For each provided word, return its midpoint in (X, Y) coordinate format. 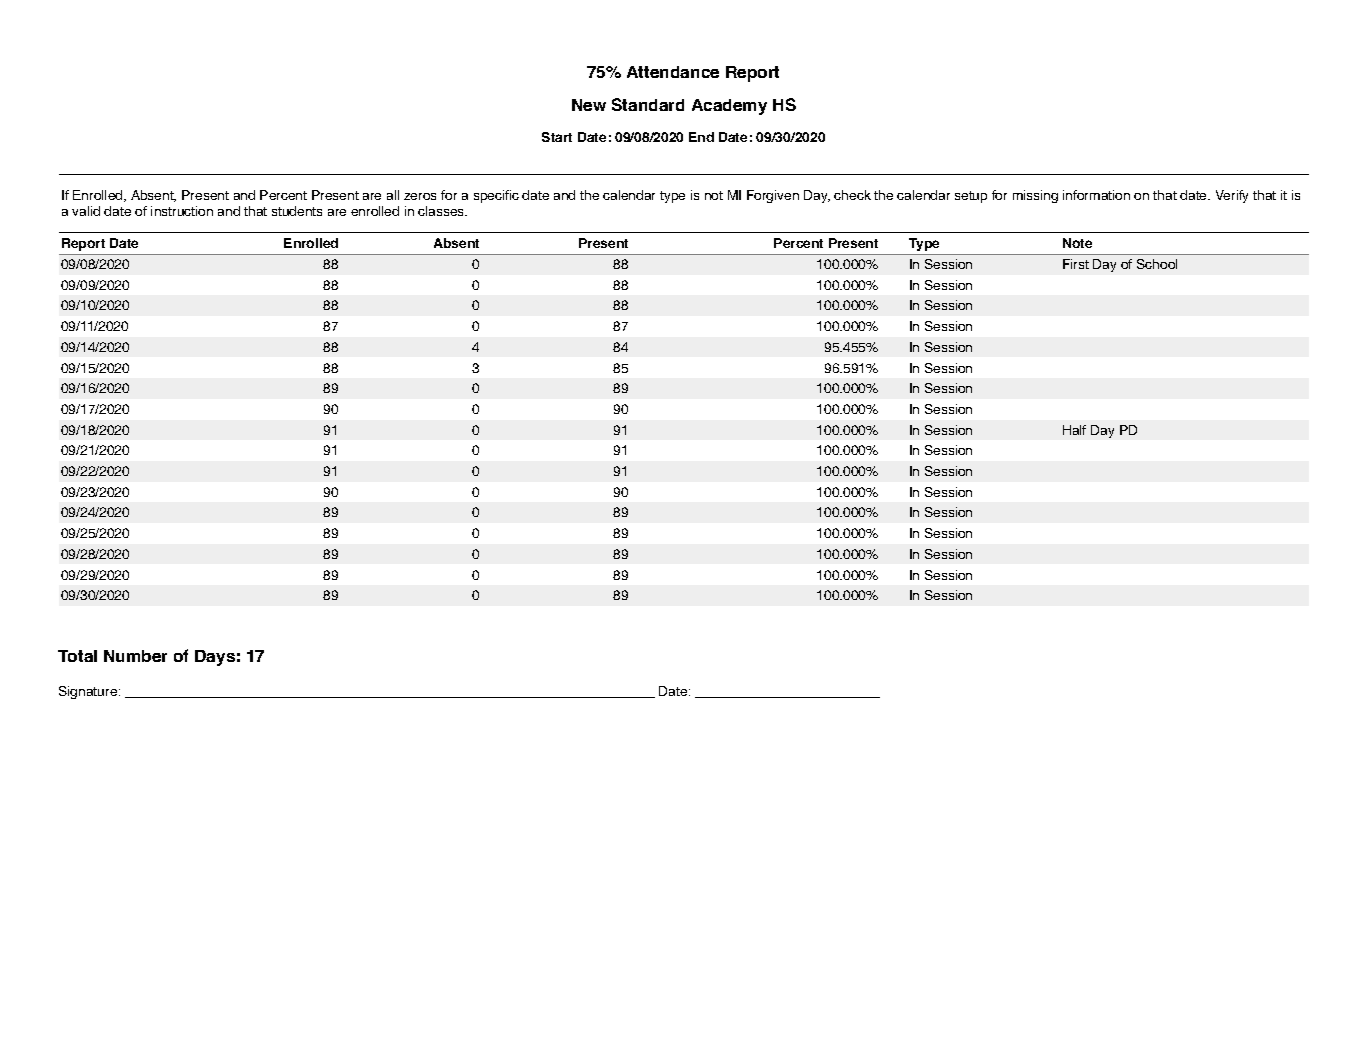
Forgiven (773, 196)
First (1076, 264)
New (589, 105)
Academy (729, 107)
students (297, 211)
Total (77, 656)
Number (135, 656)
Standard (648, 104)
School (1157, 264)
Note (1077, 243)
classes (442, 211)
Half (1074, 430)
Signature (89, 692)
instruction (182, 211)
